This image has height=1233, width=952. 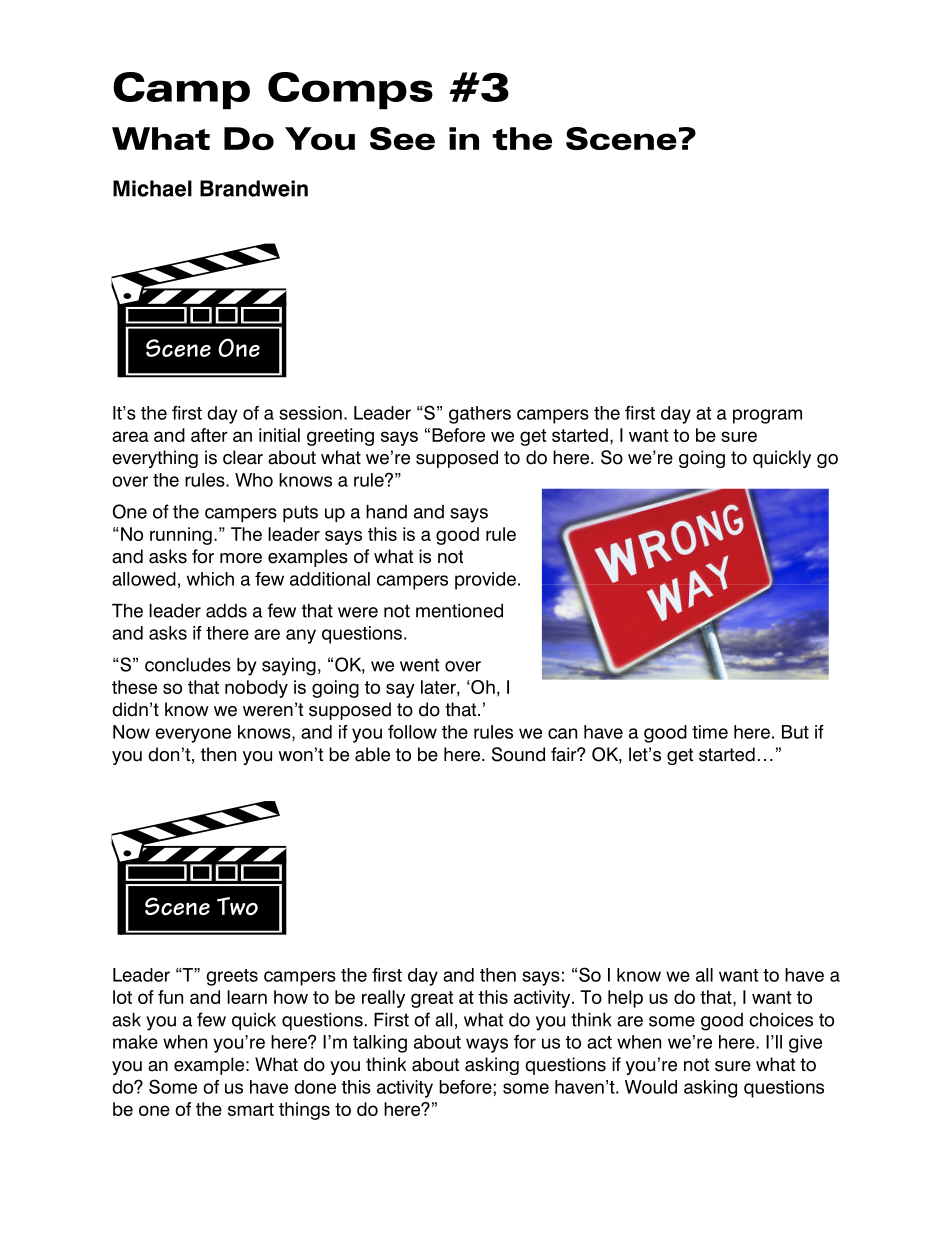 What do you see at coordinates (710, 732) in the image?
I see `time` at bounding box center [710, 732].
